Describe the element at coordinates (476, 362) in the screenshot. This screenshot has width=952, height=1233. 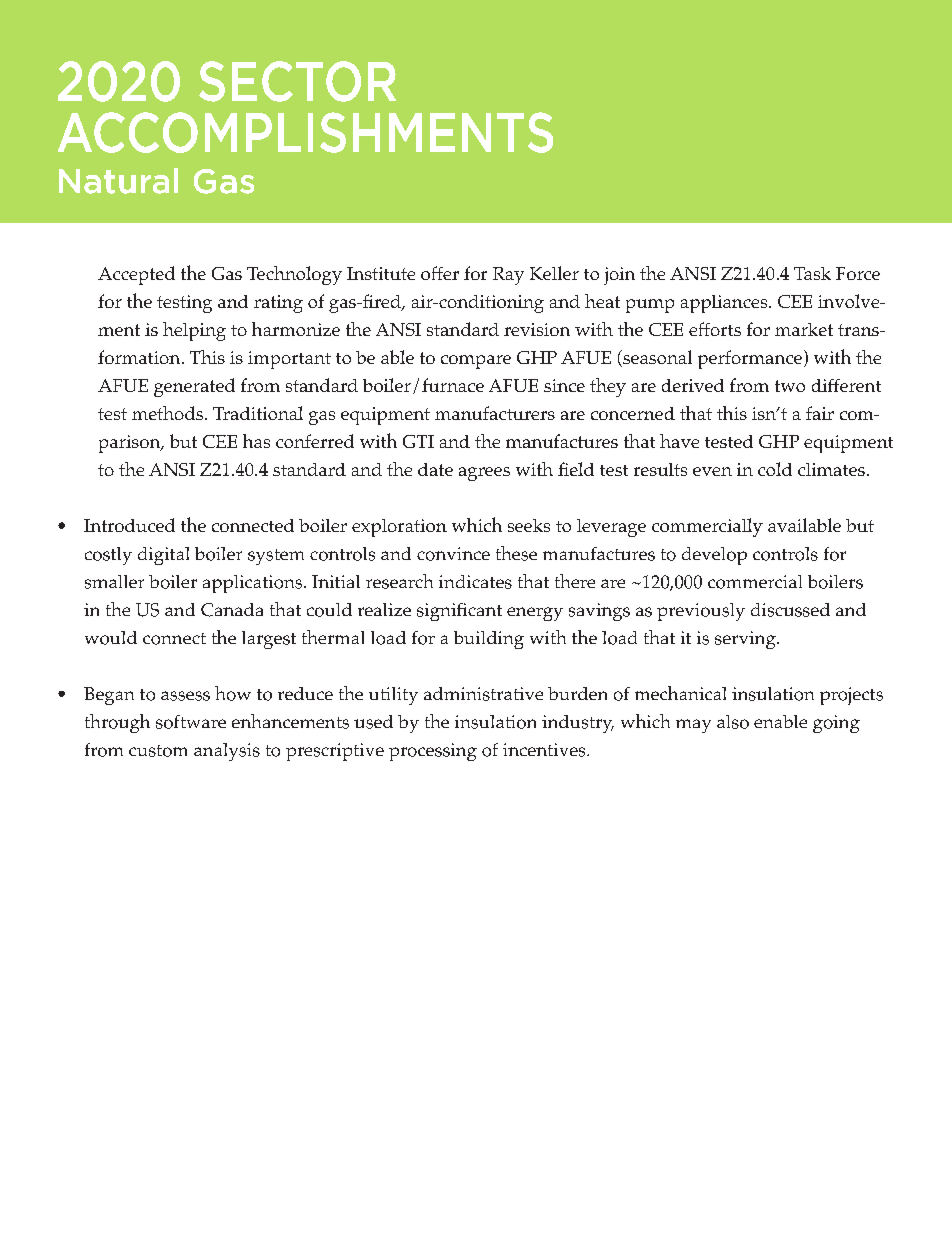
I see `compare` at that location.
